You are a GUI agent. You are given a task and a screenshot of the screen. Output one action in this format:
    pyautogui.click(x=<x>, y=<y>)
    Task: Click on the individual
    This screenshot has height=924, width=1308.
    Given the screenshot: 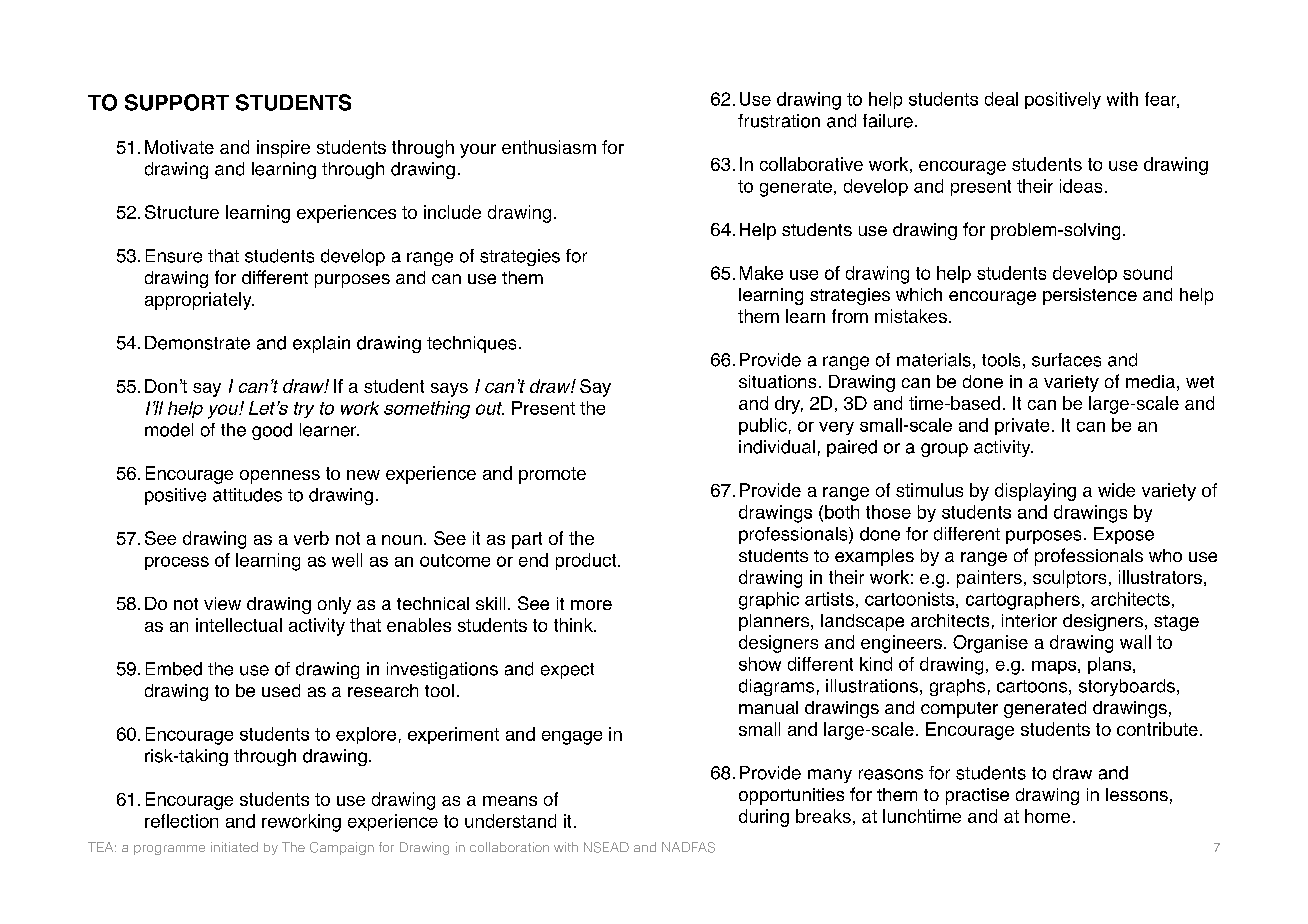 What is the action you would take?
    pyautogui.click(x=777, y=447)
